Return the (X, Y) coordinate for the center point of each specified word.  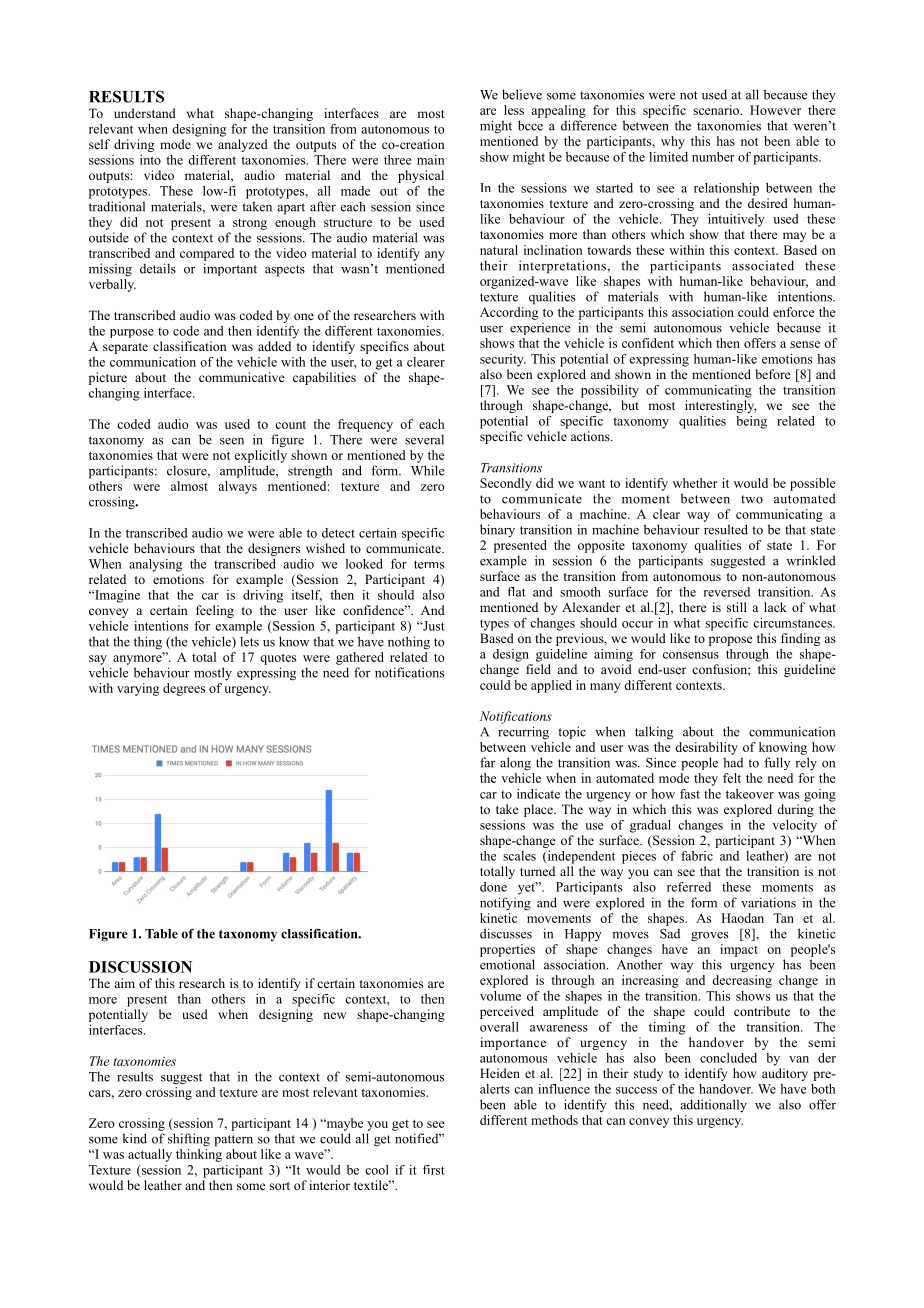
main (431, 160)
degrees (184, 689)
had (733, 762)
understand (145, 113)
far (487, 762)
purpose (132, 333)
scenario (717, 110)
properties (507, 950)
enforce (794, 312)
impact (739, 950)
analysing (155, 565)
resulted (726, 529)
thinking (199, 1155)
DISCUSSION (140, 967)
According (509, 313)
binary (497, 530)
